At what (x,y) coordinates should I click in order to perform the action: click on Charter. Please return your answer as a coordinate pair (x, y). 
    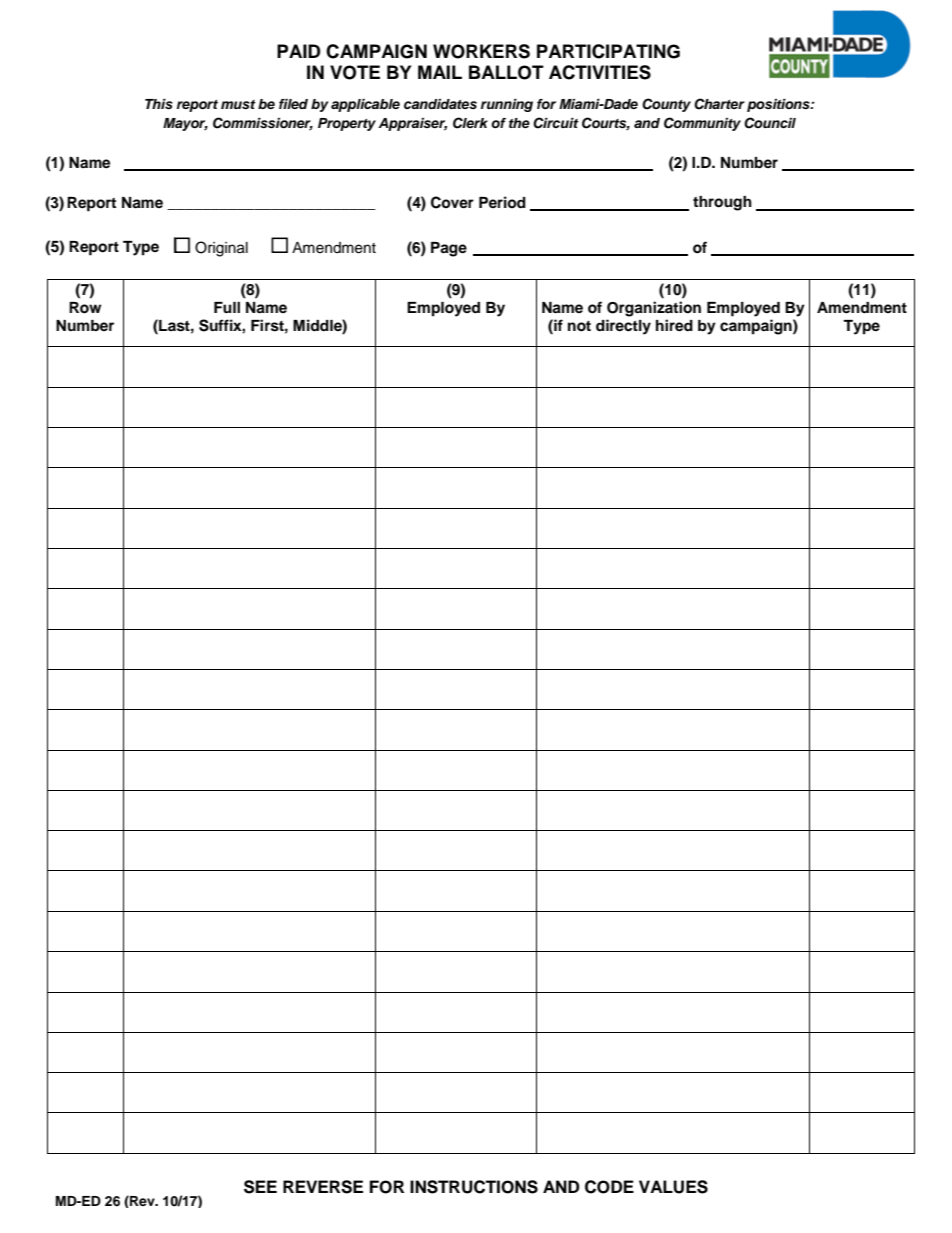
    Looking at the image, I should click on (719, 104).
